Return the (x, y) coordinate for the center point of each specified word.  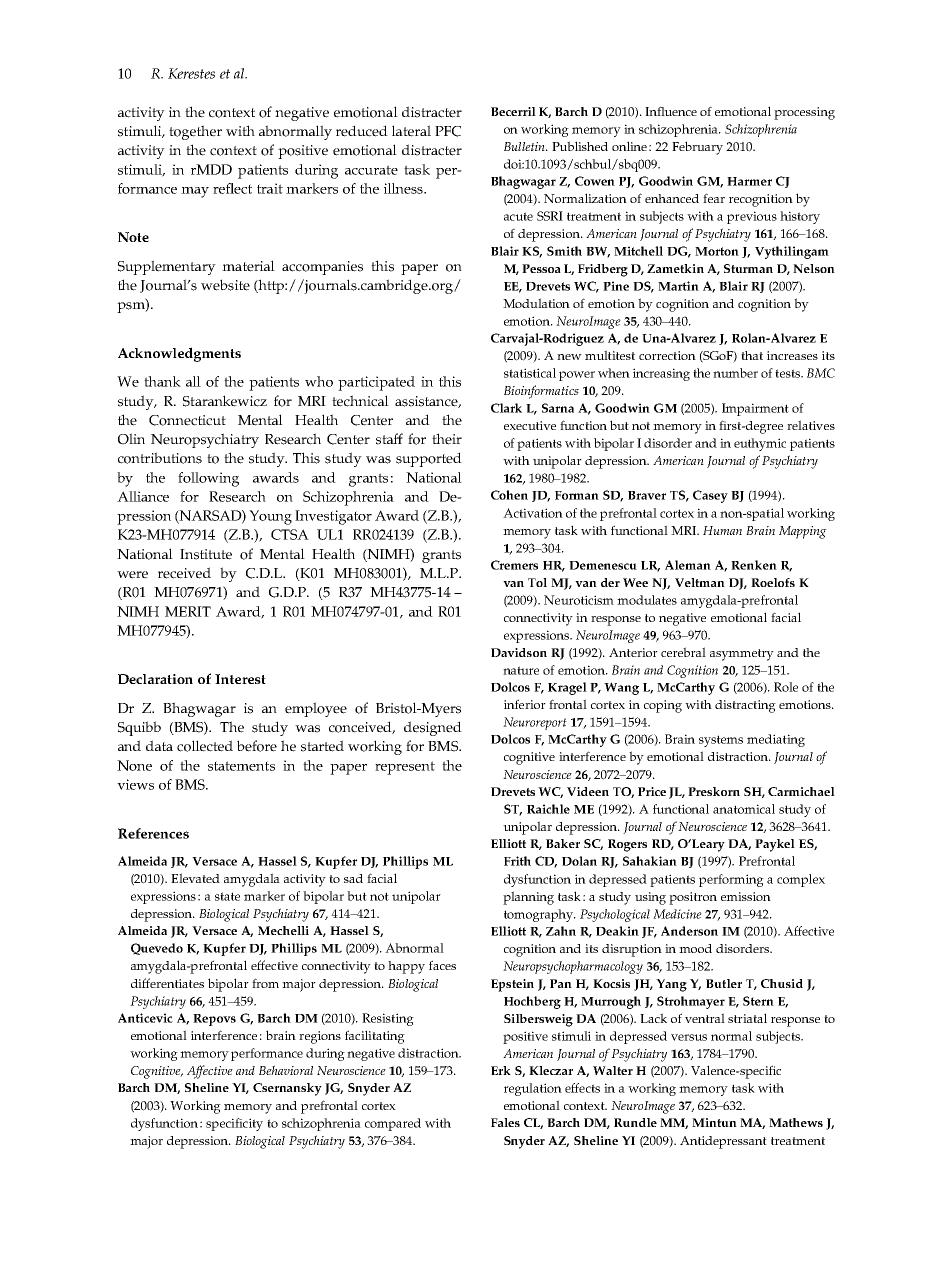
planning (528, 898)
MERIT (188, 611)
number (735, 373)
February (697, 148)
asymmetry (742, 655)
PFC (448, 131)
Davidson (519, 652)
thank (162, 381)
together (195, 132)
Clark (506, 408)
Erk (501, 1070)
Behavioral (286, 1070)
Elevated (195, 878)
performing (731, 880)
